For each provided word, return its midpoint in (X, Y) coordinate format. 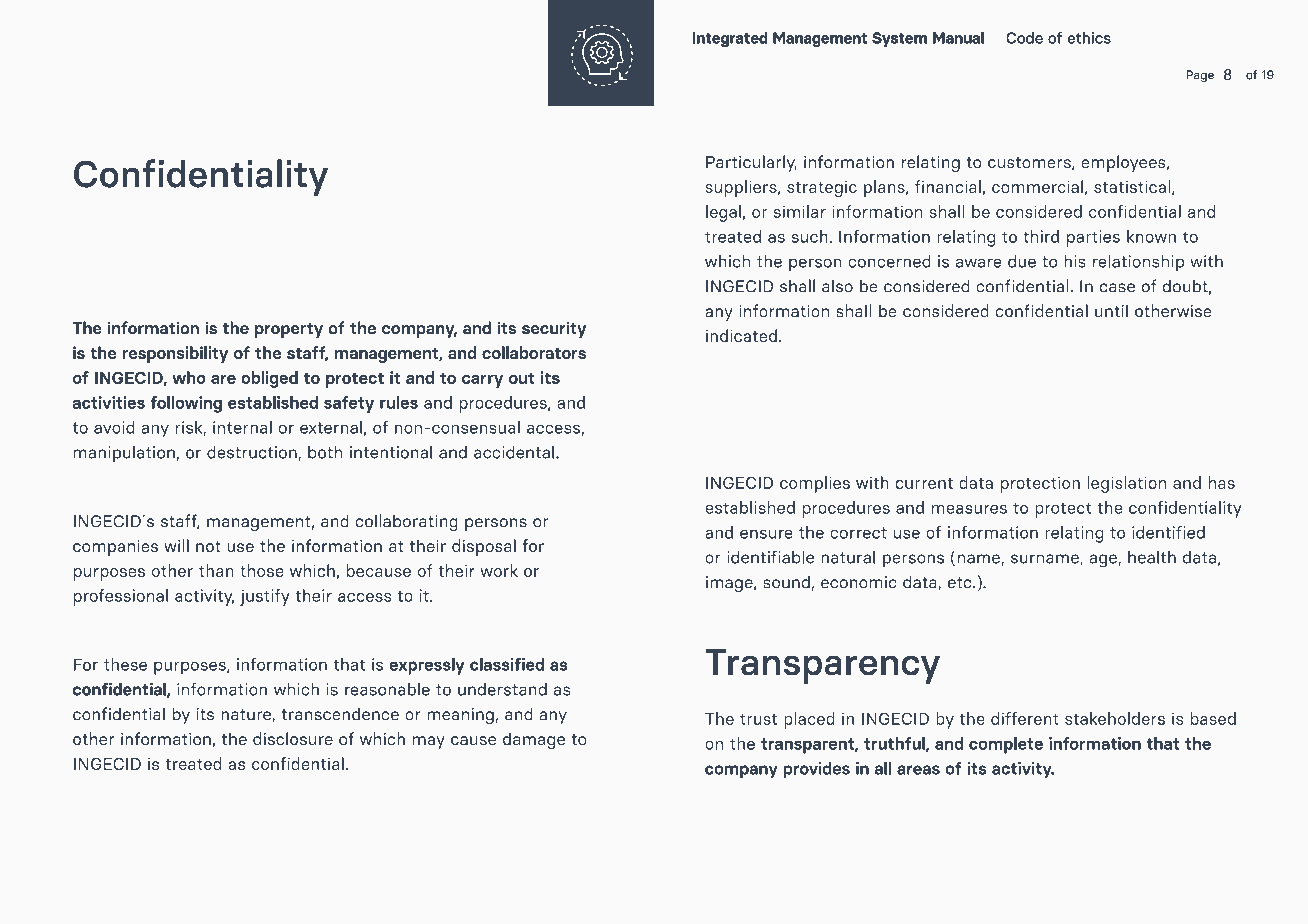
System (900, 39)
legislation (1126, 484)
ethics (1089, 38)
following (186, 404)
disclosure (293, 739)
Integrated (730, 39)
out (522, 378)
